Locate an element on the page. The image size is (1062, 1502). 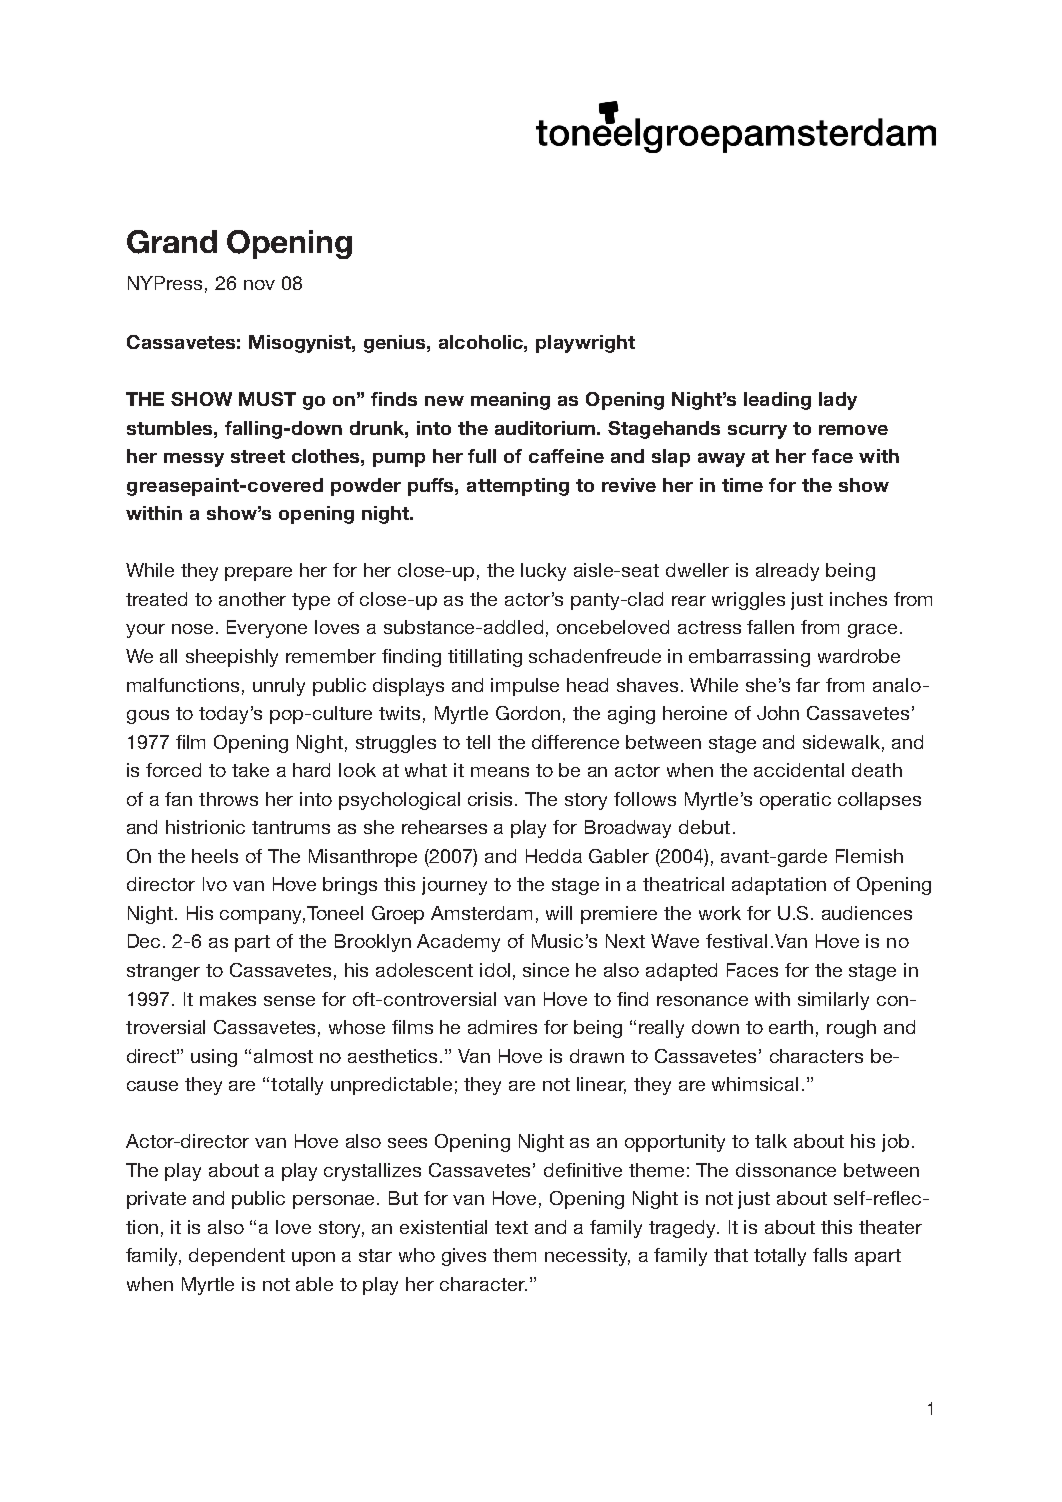
lucky is located at coordinates (543, 572).
